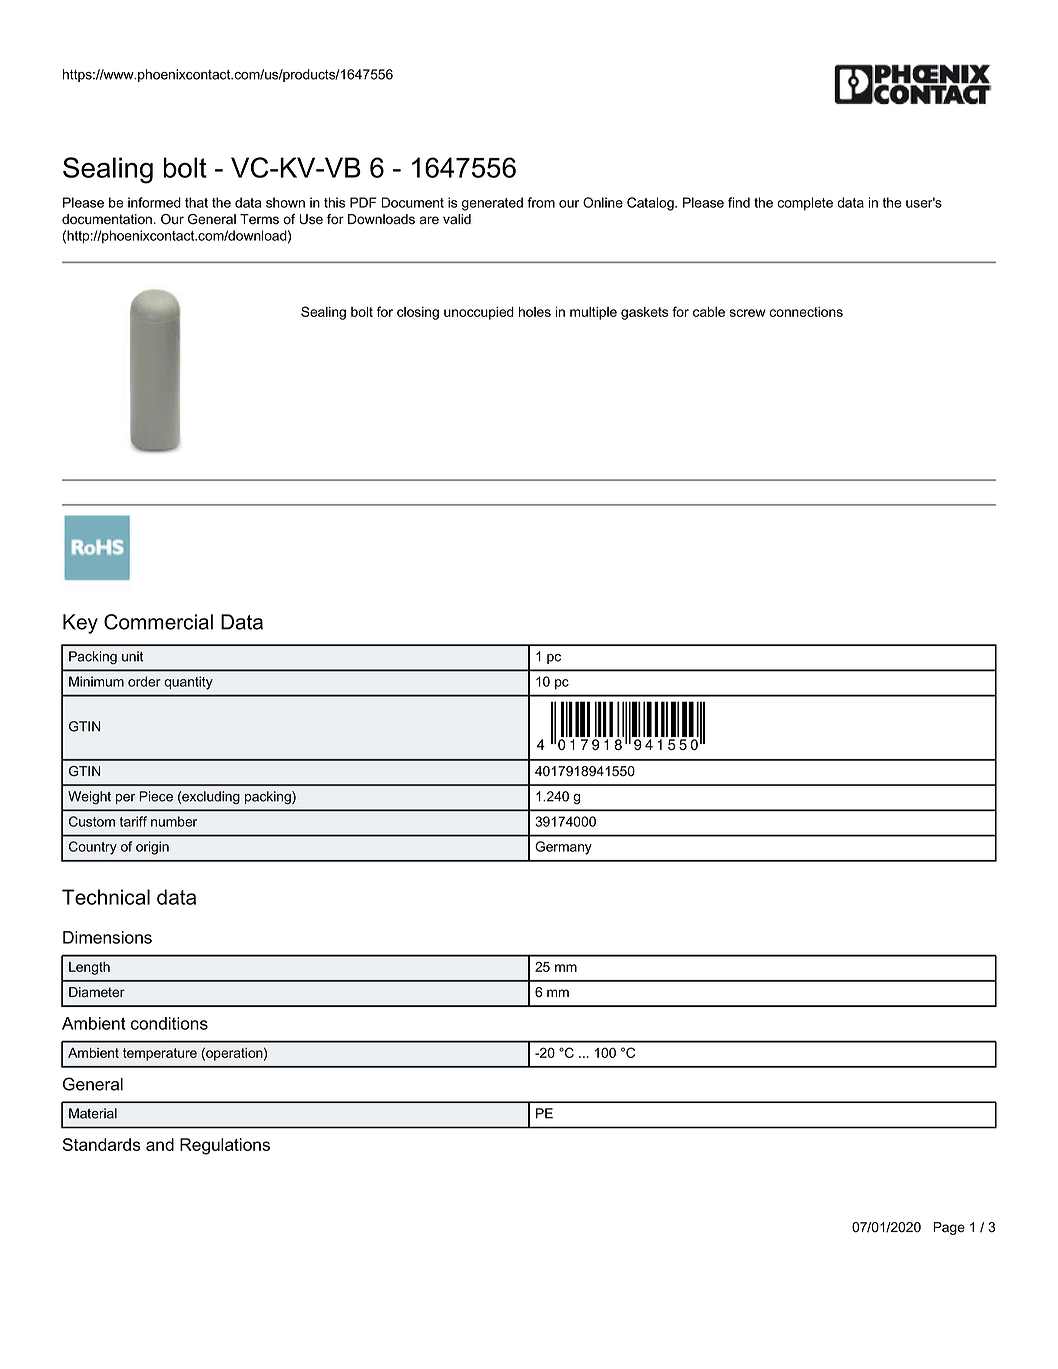  Describe the element at coordinates (492, 204) in the screenshot. I see `generated` at that location.
